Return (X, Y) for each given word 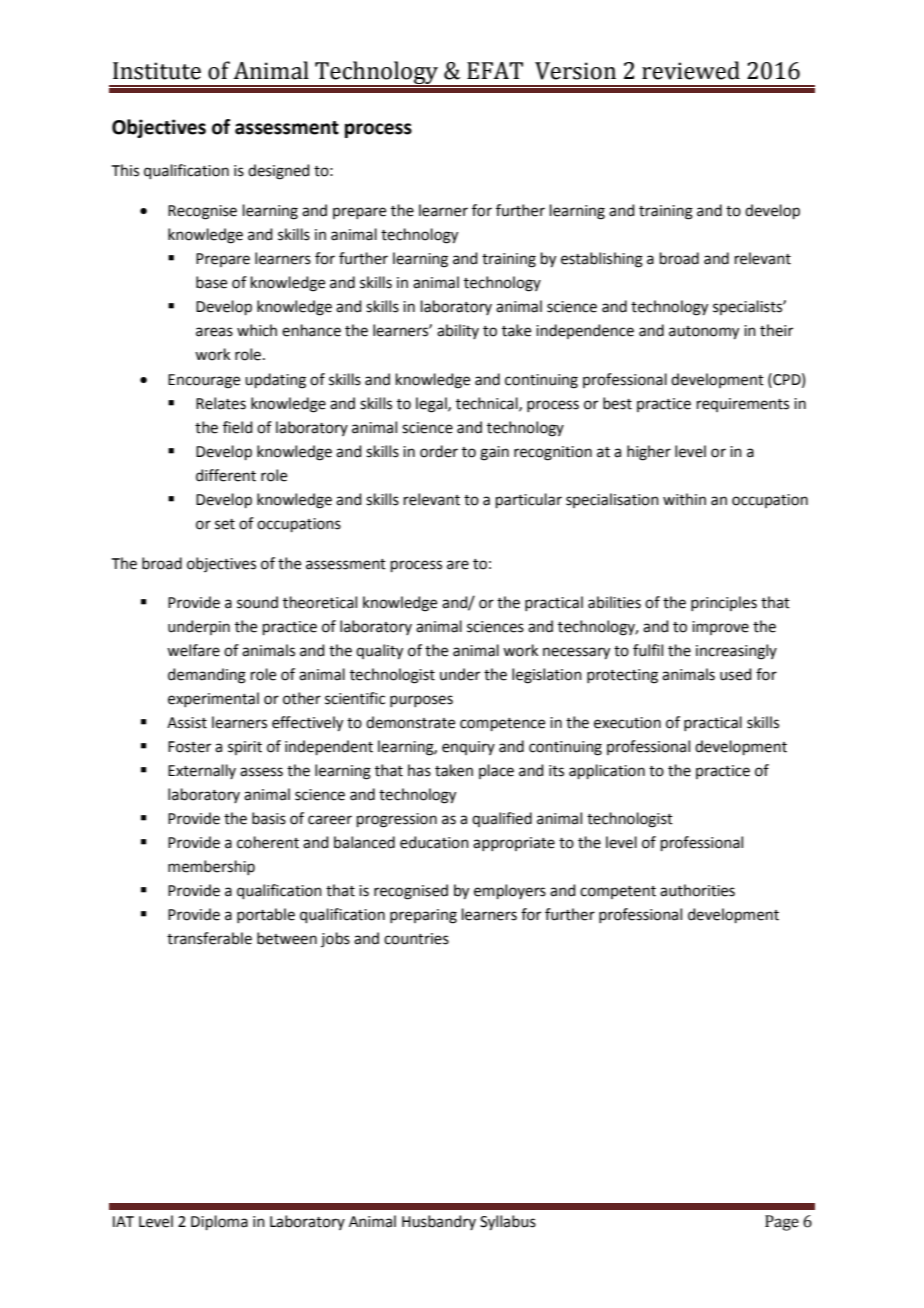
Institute (157, 71)
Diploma (219, 1222)
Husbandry (439, 1222)
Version (575, 71)
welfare (193, 650)
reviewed (691, 70)
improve (720, 628)
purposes (421, 701)
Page (782, 1223)
